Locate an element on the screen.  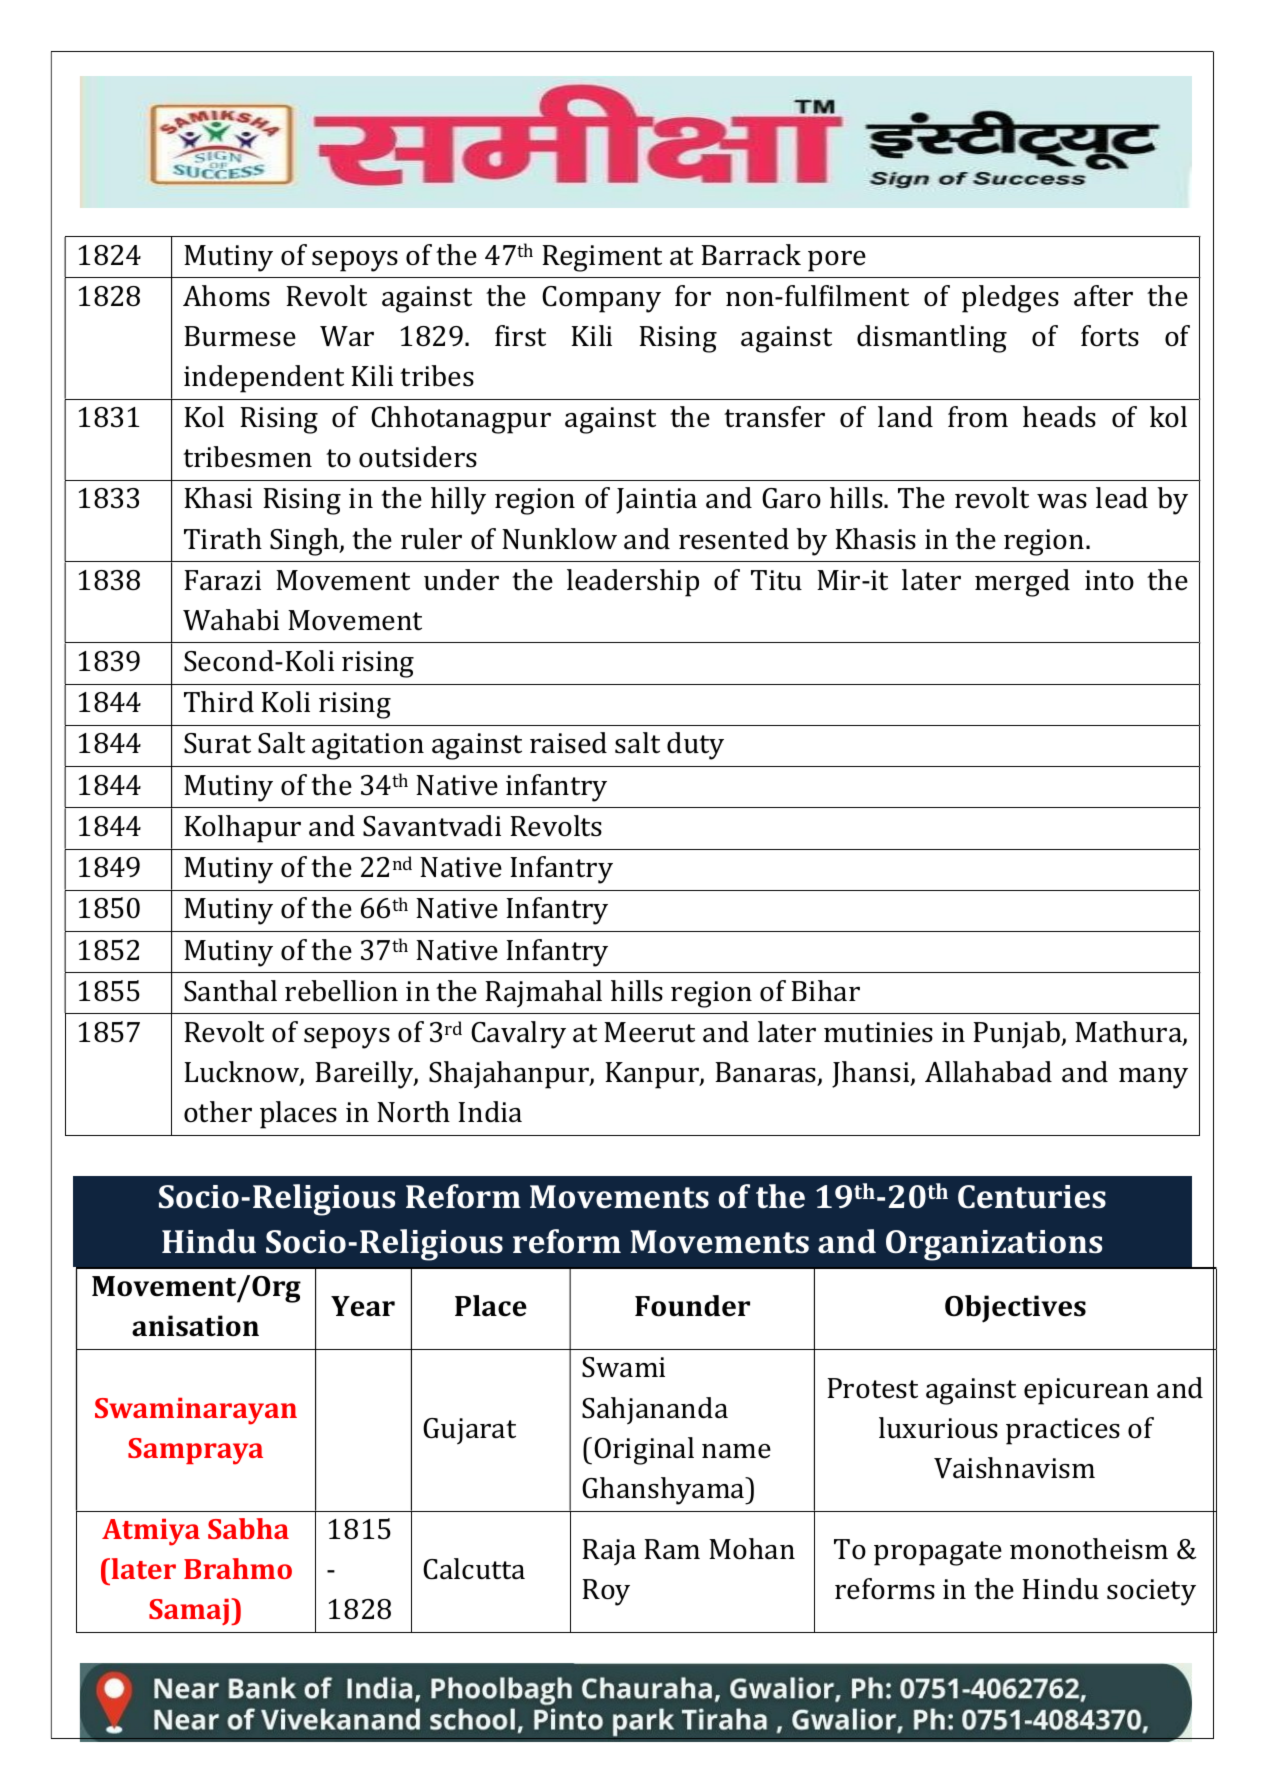
Year is located at coordinates (363, 1306).
